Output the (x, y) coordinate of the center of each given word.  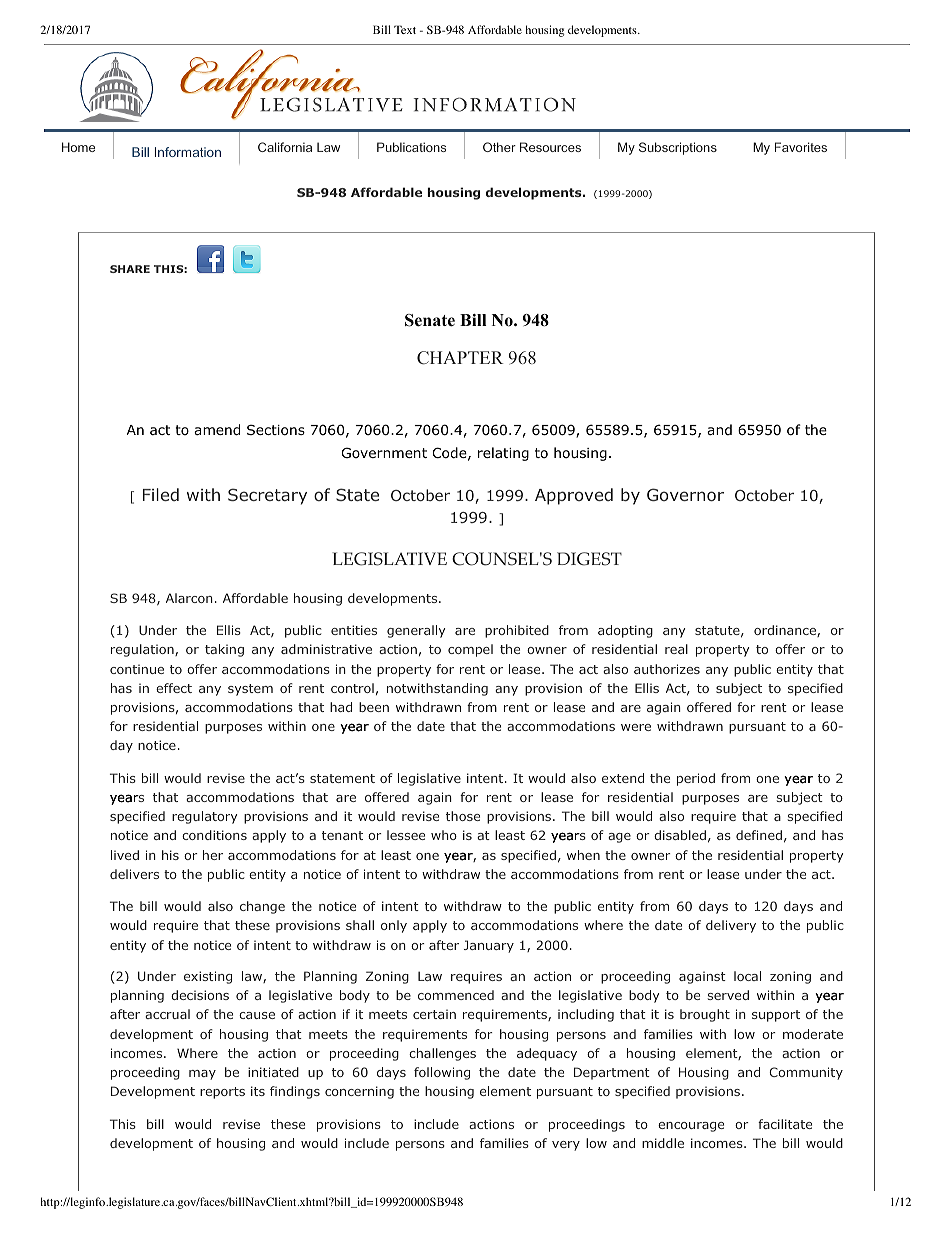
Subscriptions (678, 148)
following (442, 1073)
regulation (143, 650)
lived (125, 855)
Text (405, 29)
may (202, 1075)
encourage (691, 1127)
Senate (430, 320)
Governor (685, 494)
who (444, 835)
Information (188, 152)
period (696, 779)
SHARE (130, 269)
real (676, 649)
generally (416, 631)
